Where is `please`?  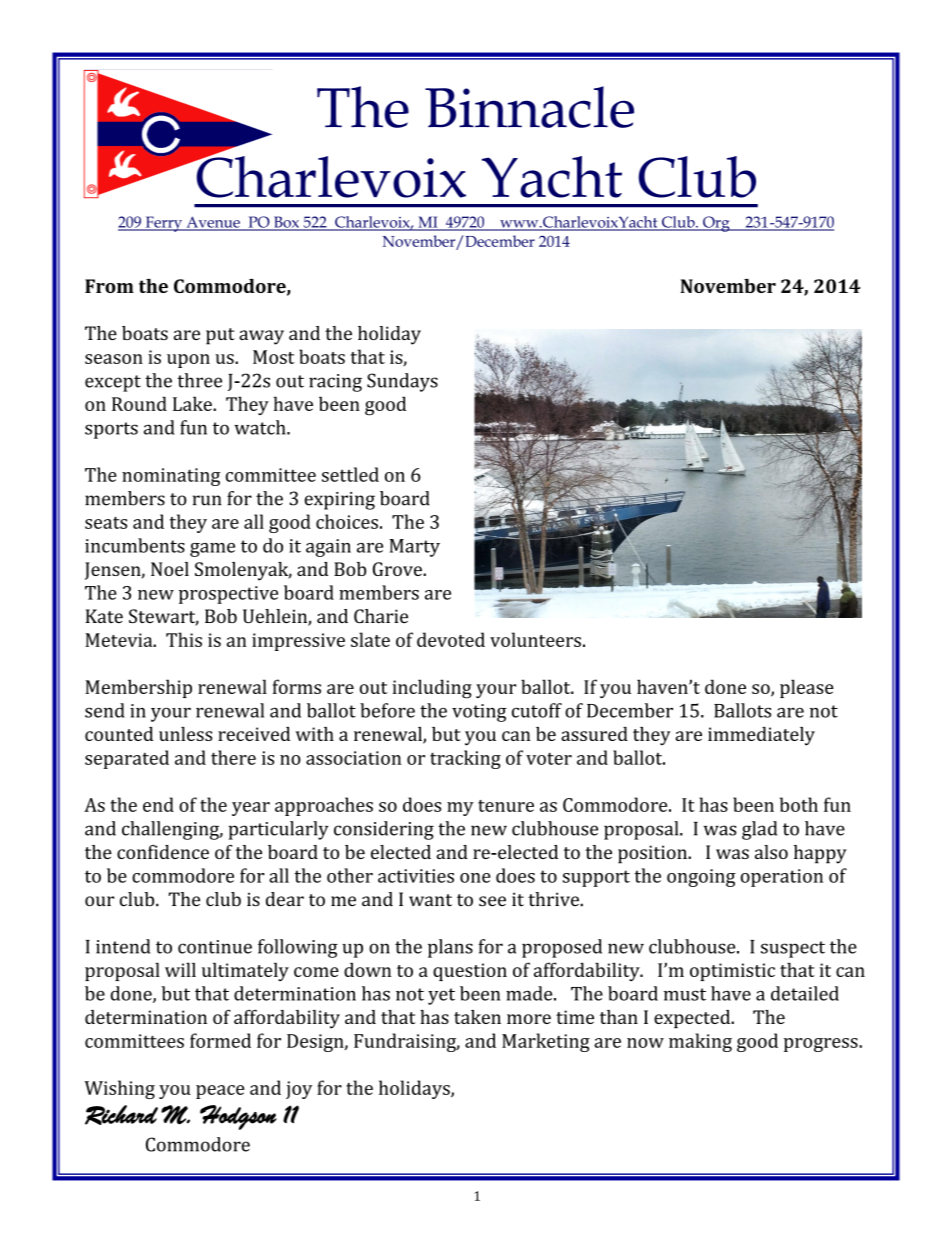 please is located at coordinates (807, 688).
